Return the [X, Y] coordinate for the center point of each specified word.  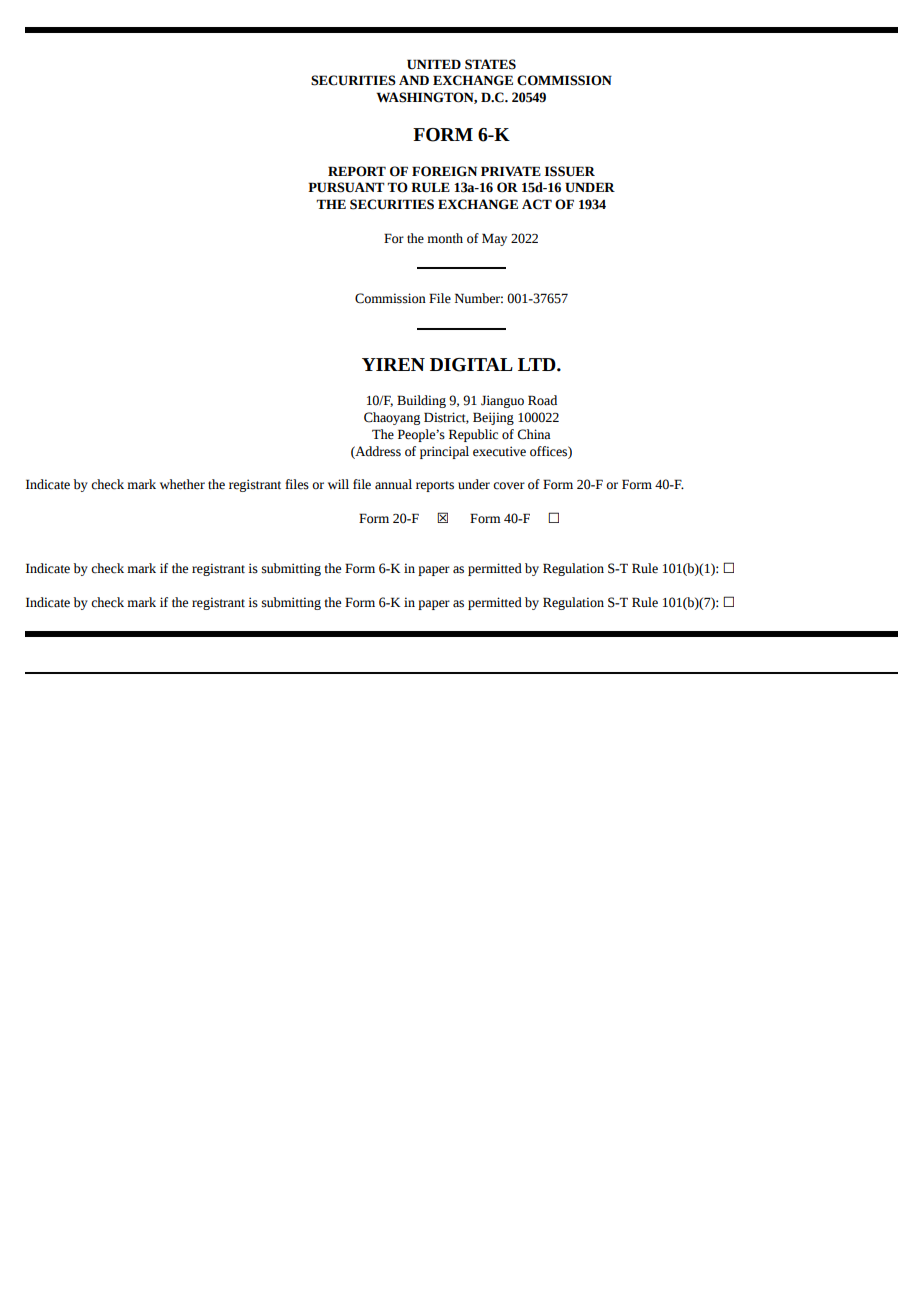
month [445, 238]
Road [542, 400]
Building [421, 401]
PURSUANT [346, 187]
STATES [490, 64]
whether [182, 484]
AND [414, 80]
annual [393, 484]
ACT [537, 204]
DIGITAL [471, 365]
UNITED [434, 64]
